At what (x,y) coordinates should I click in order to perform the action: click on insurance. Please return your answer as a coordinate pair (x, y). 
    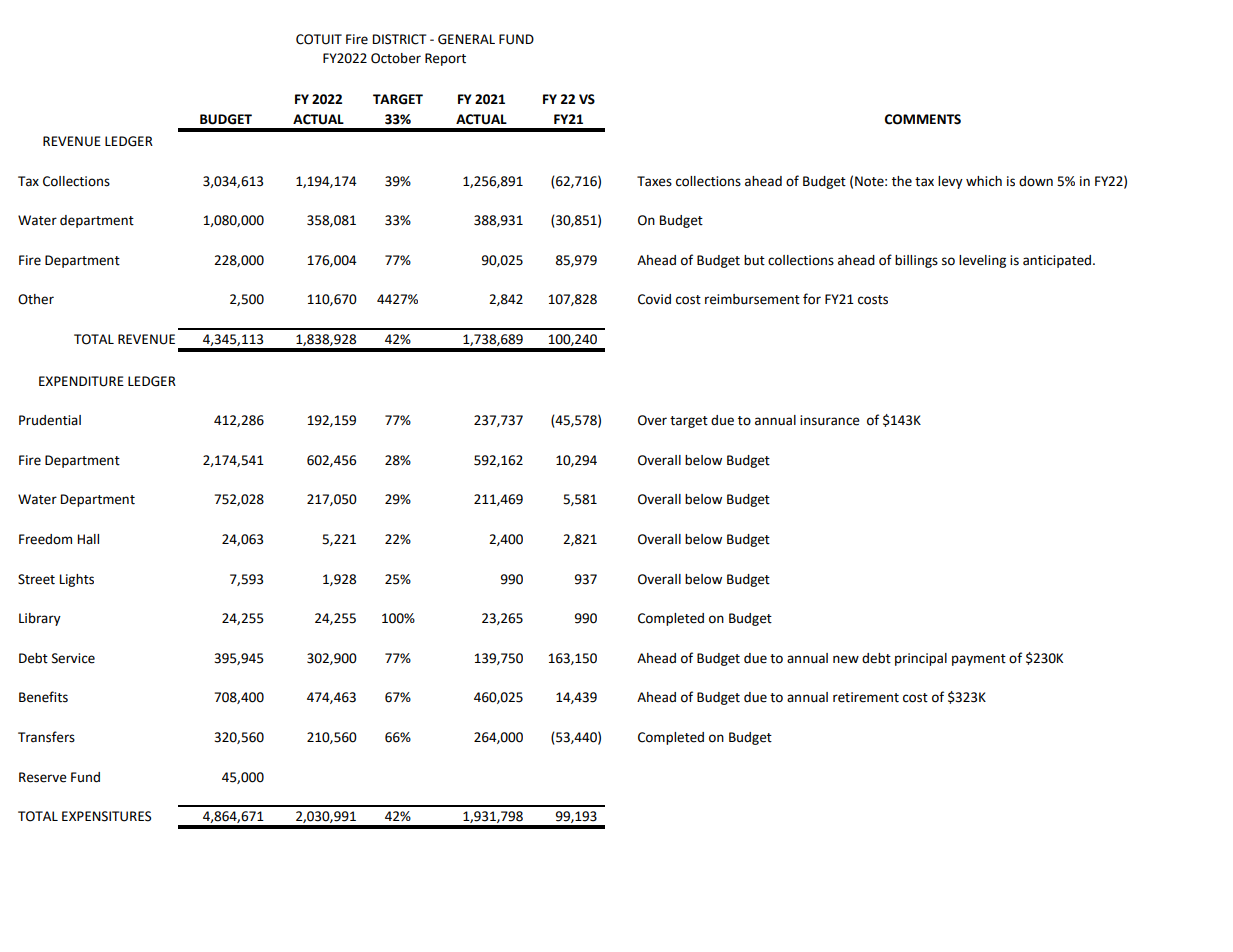
    Looking at the image, I should click on (830, 420).
